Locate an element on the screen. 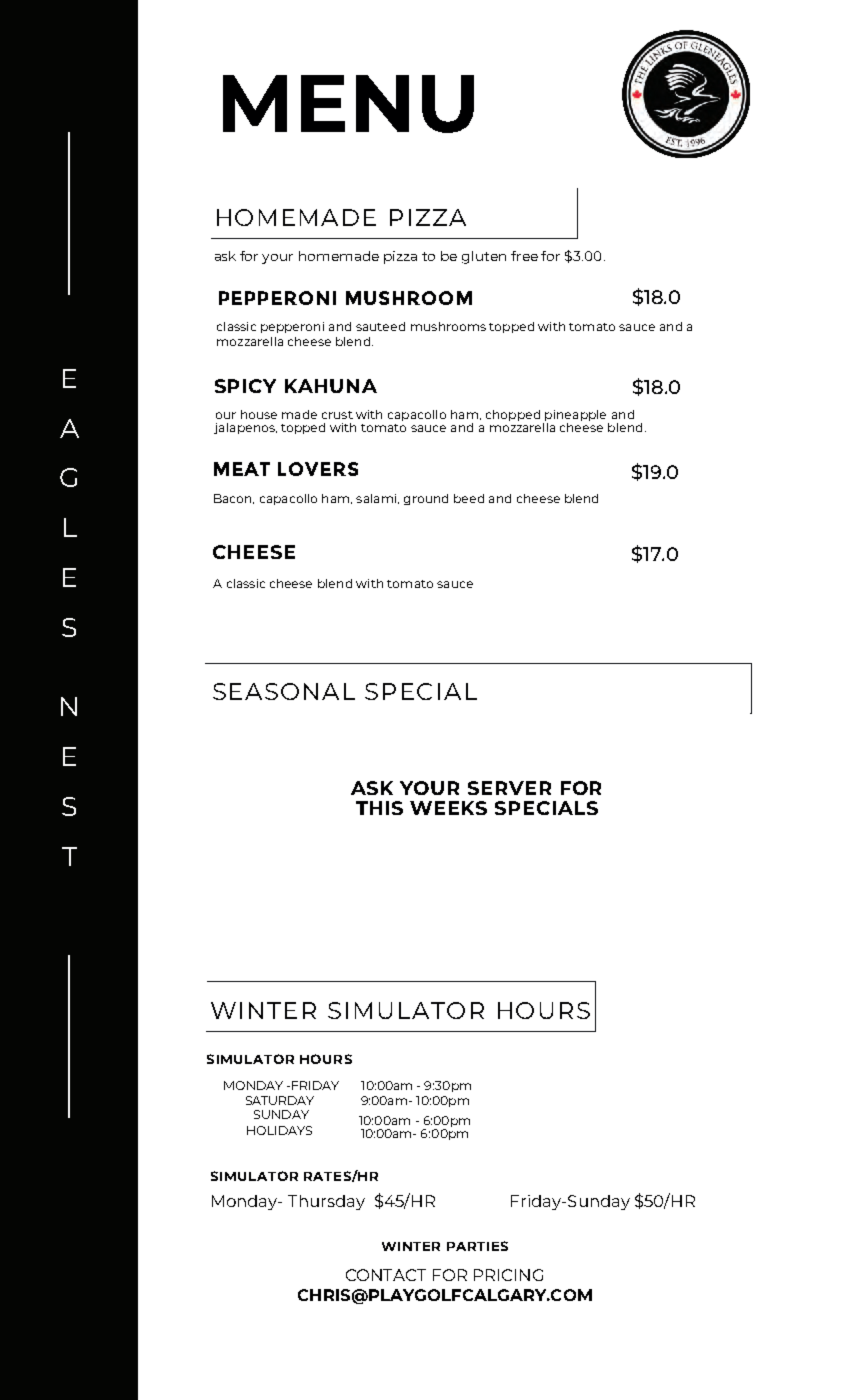 This screenshot has width=849, height=1400. chopped is located at coordinates (513, 415).
